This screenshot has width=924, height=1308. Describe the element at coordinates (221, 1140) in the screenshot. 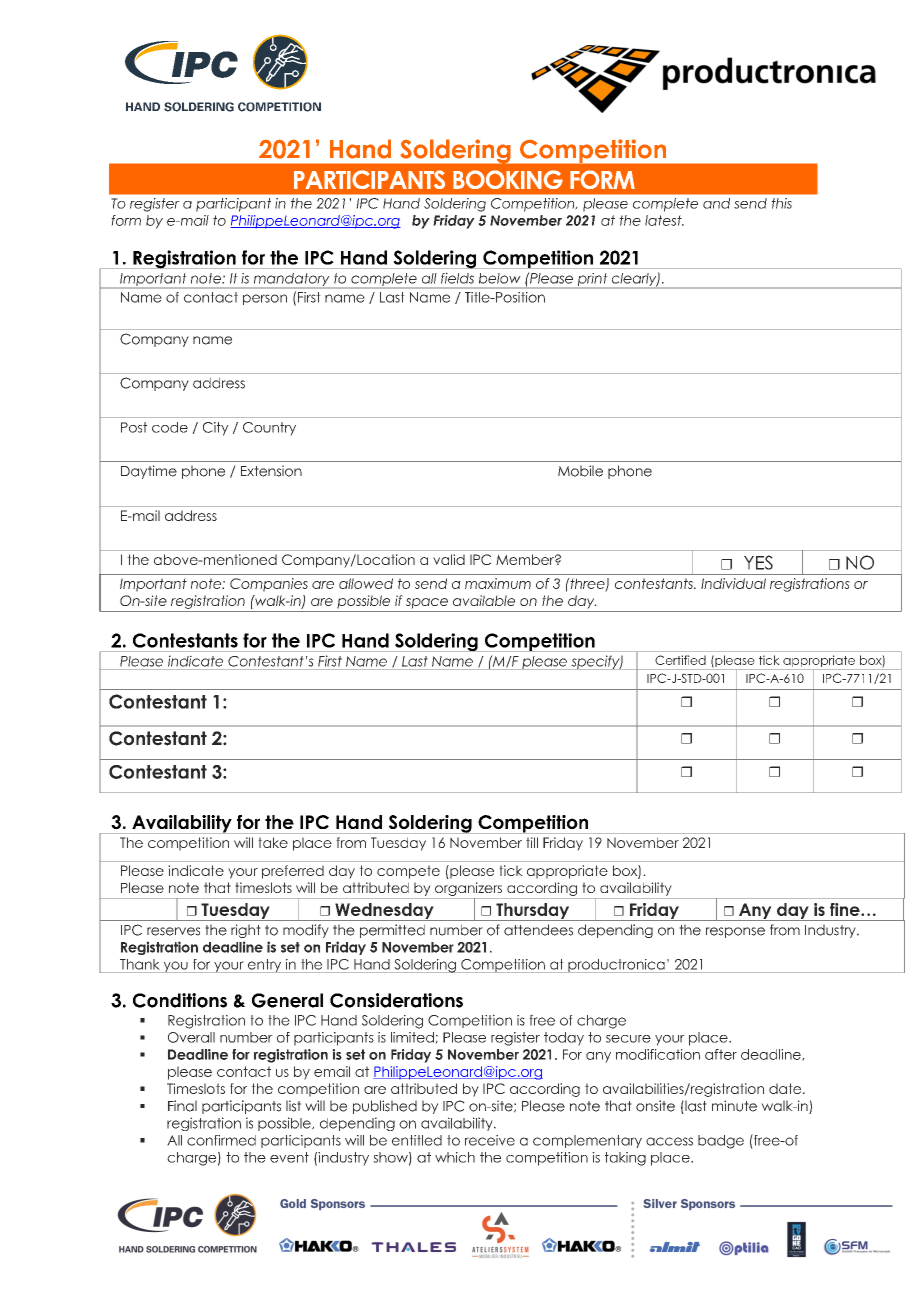

I see `confirmed` at that location.
